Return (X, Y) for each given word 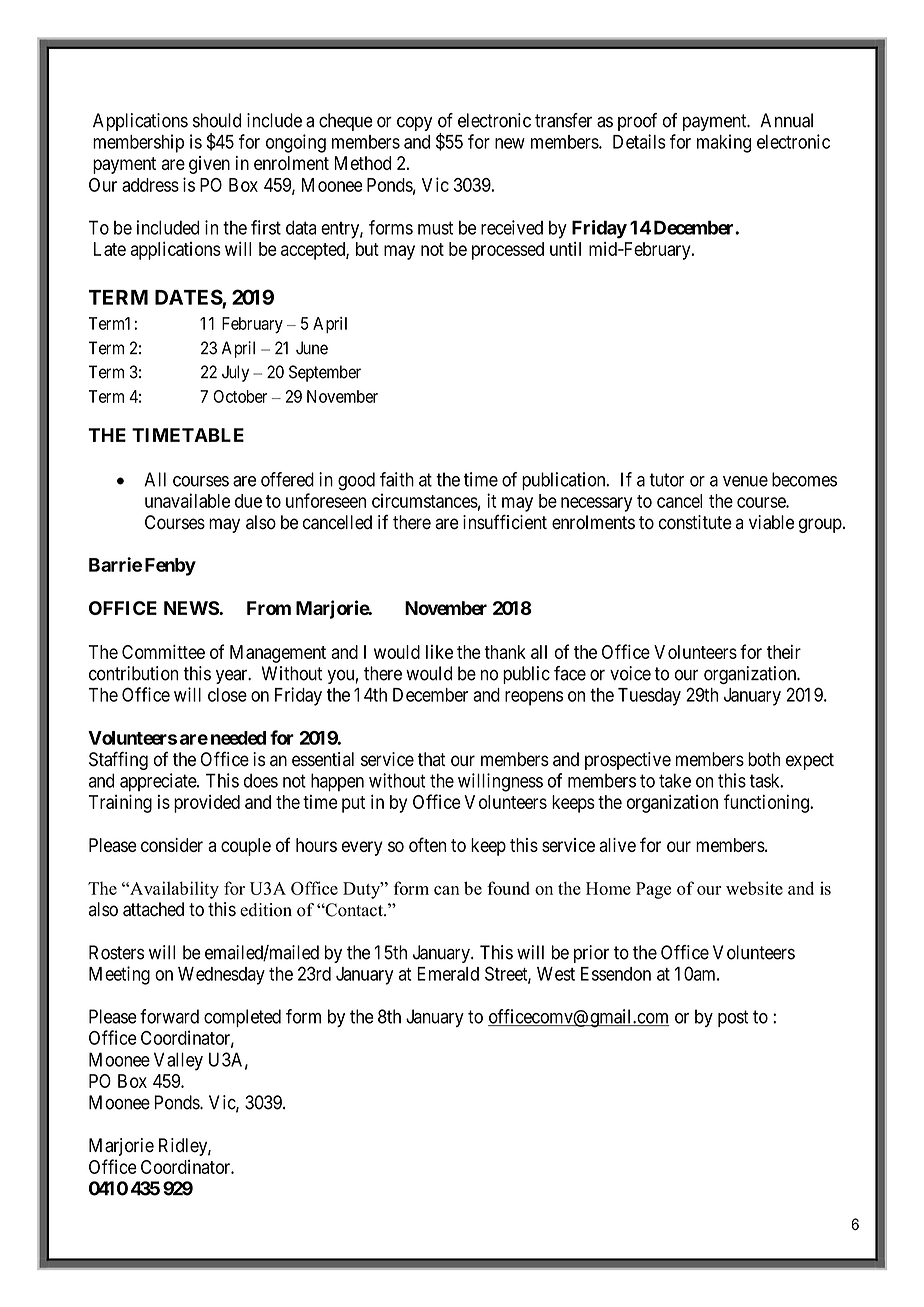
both (764, 759)
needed (238, 738)
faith (397, 479)
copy (414, 124)
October (240, 396)
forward (169, 1016)
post (733, 1018)
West (556, 974)
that (432, 759)
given (209, 165)
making (724, 143)
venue (745, 481)
